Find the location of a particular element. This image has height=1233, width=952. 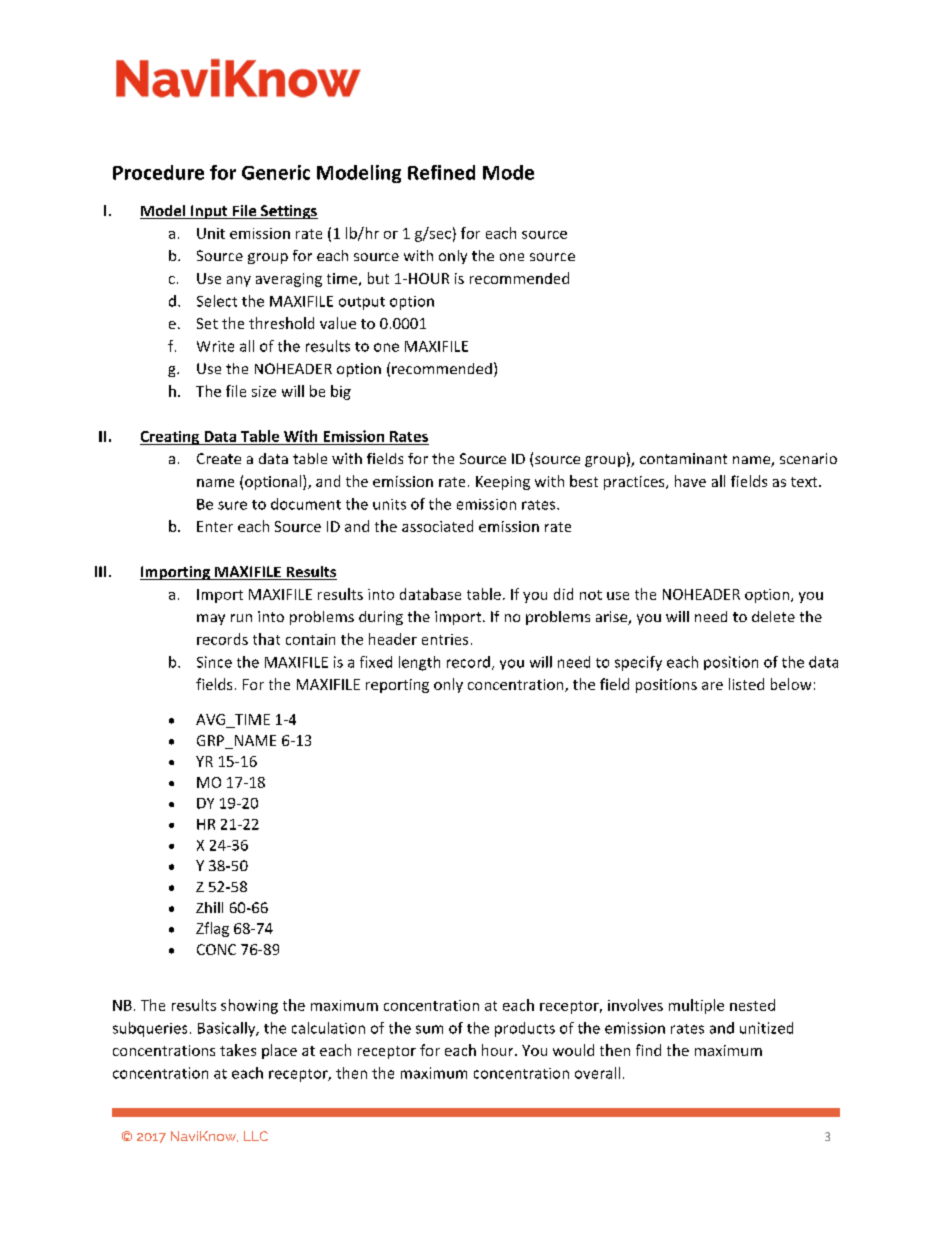

find is located at coordinates (648, 1050).
